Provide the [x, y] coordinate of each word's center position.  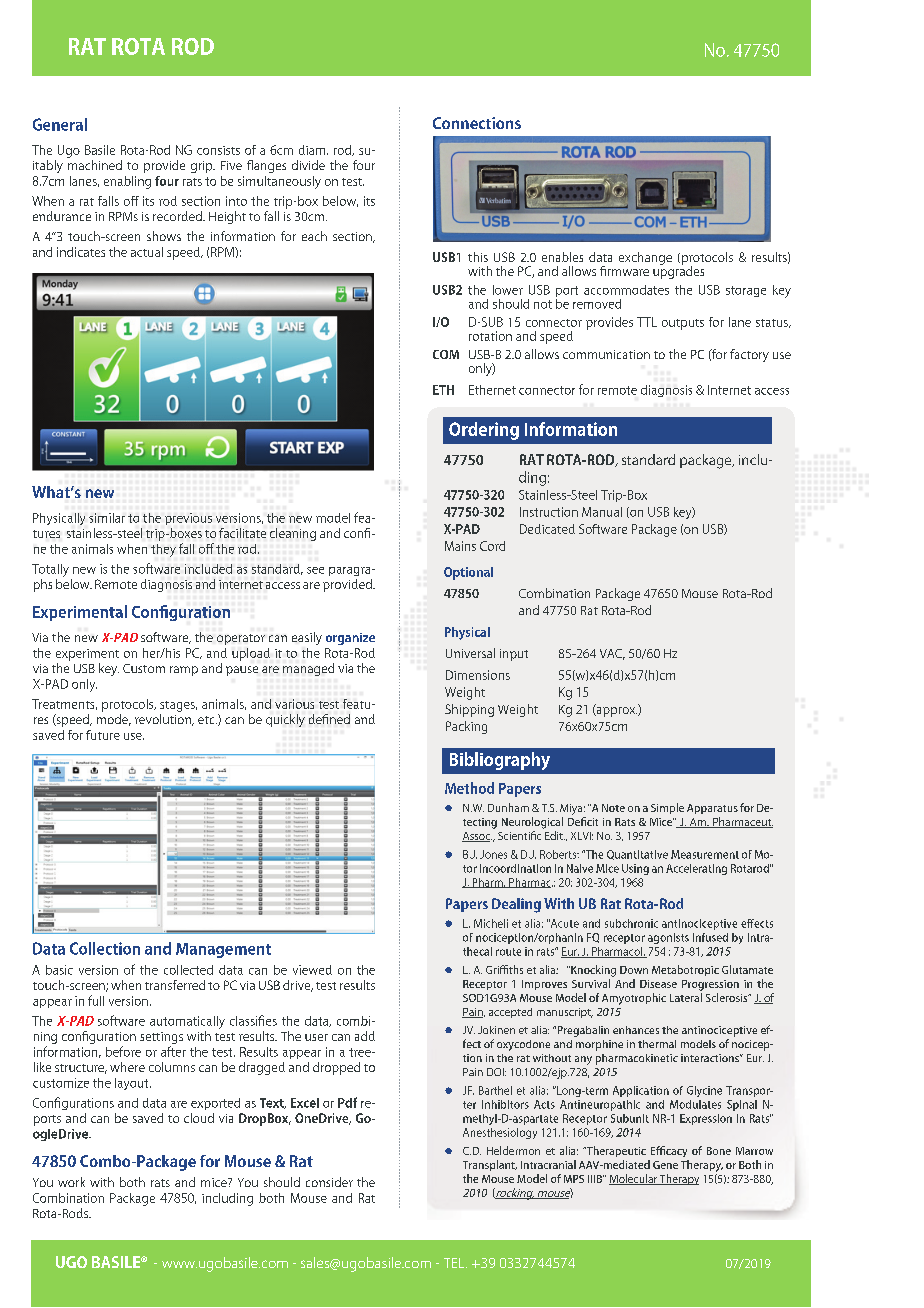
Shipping [469, 710]
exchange [645, 258]
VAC [612, 654]
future [103, 735]
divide [308, 165]
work [71, 1182]
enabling [127, 182]
